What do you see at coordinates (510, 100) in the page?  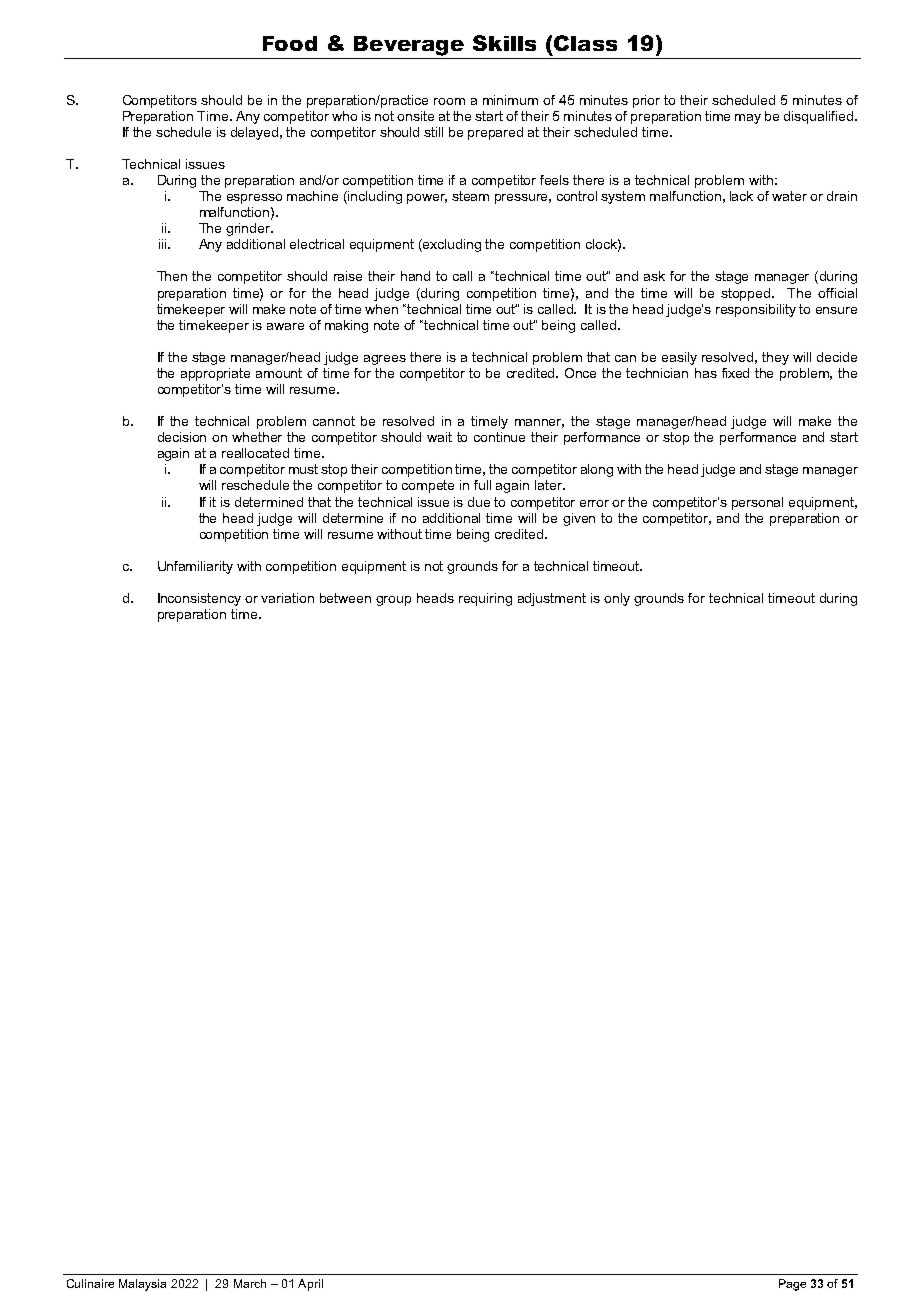 I see `minimum` at bounding box center [510, 100].
